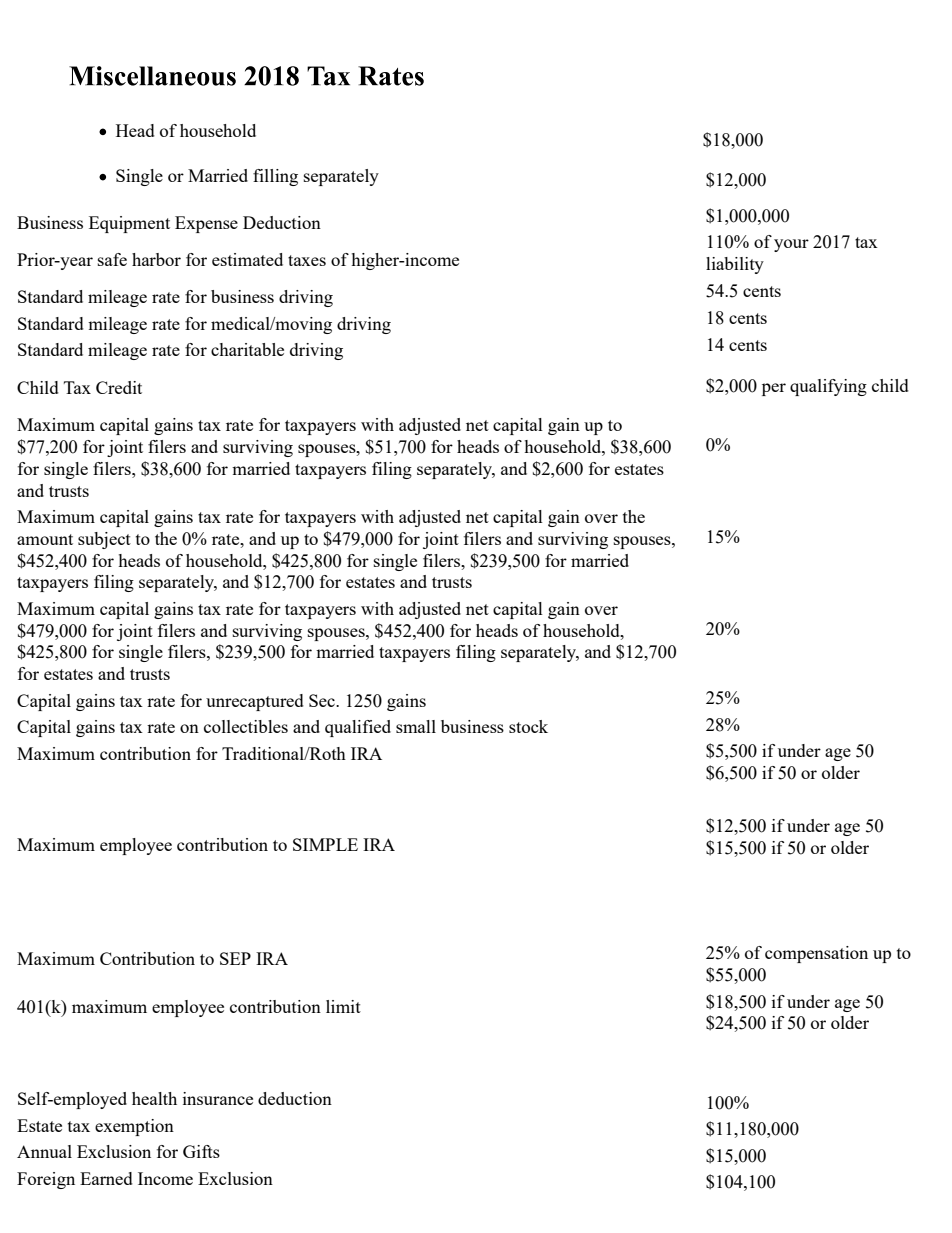  What do you see at coordinates (791, 245) in the page?
I see `your` at bounding box center [791, 245].
